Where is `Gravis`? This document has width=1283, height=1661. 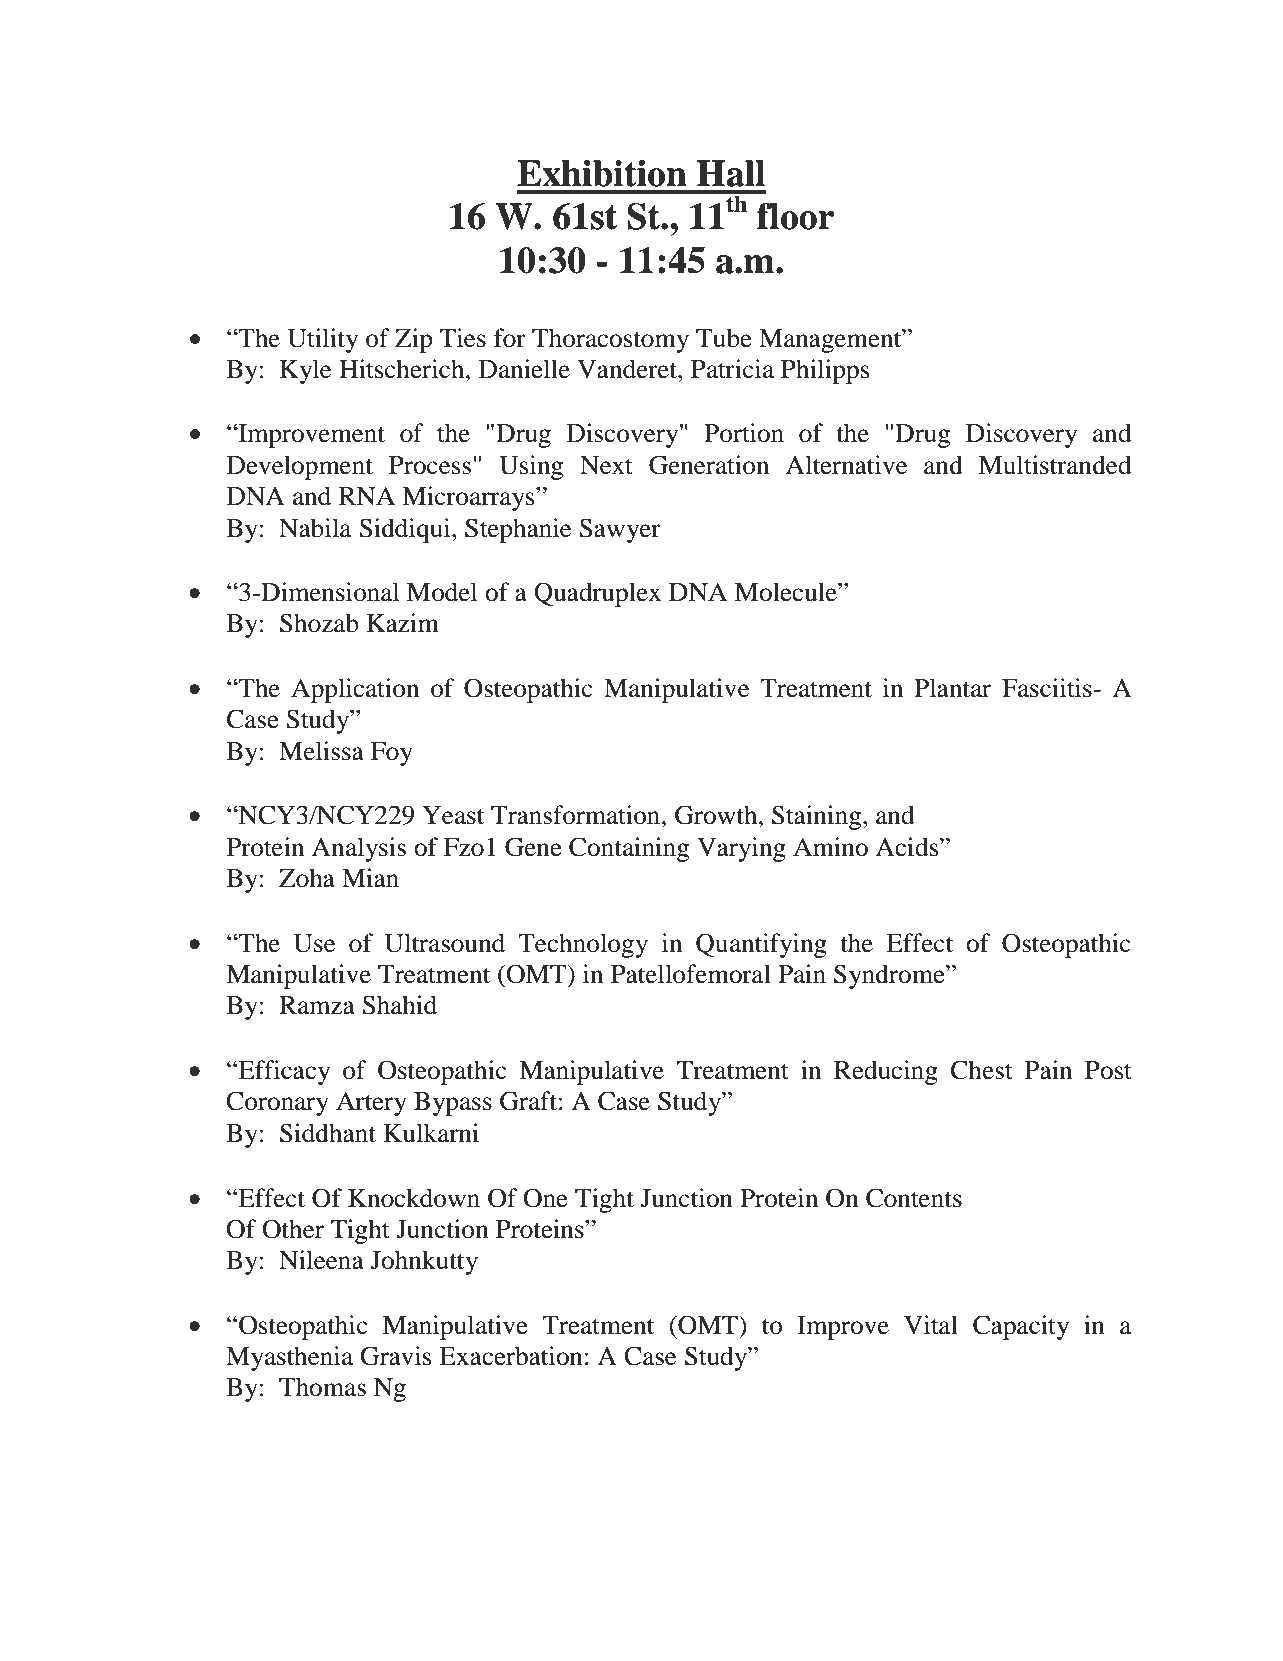
Gravis is located at coordinates (396, 1356).
